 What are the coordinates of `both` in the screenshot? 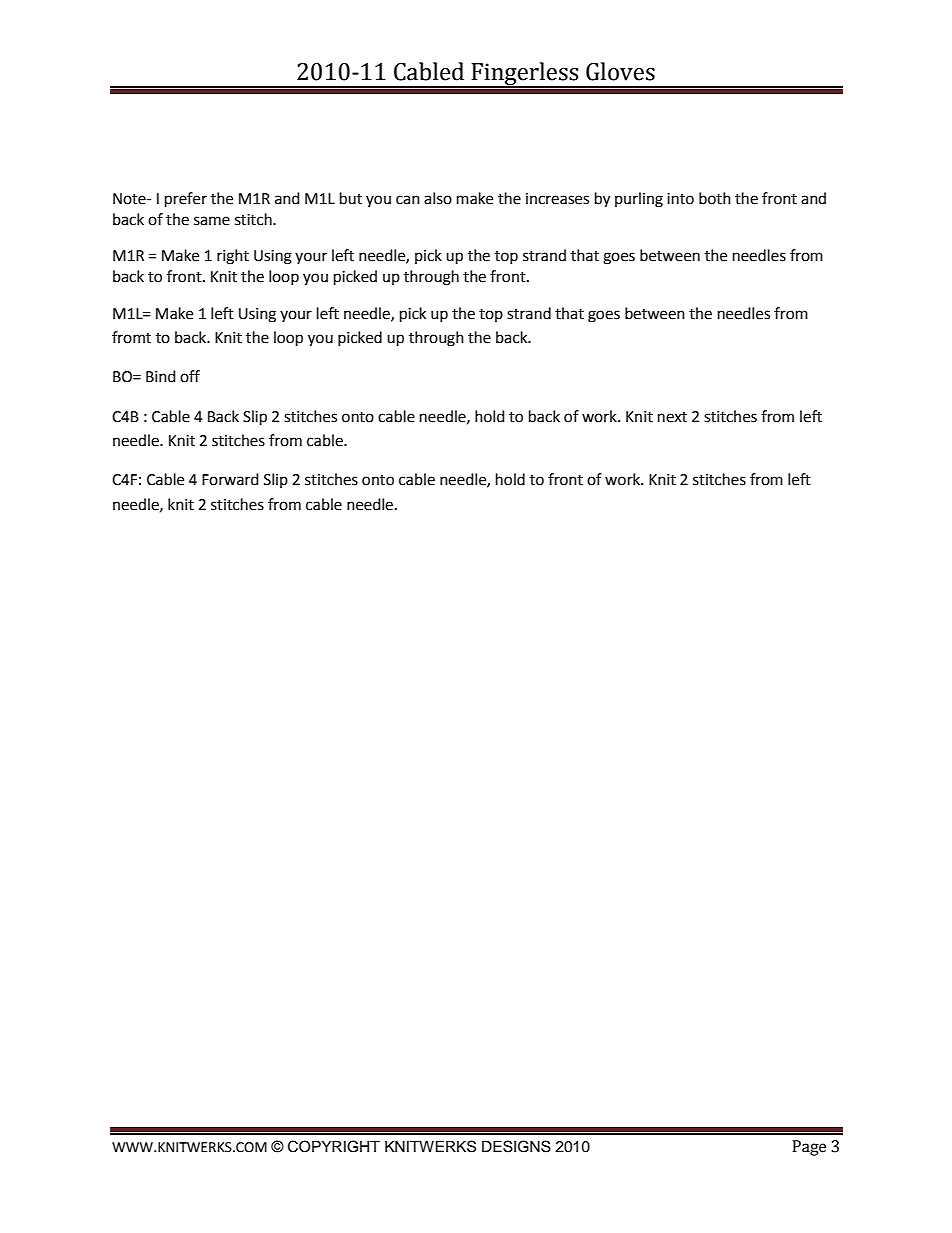 It's located at (715, 198).
